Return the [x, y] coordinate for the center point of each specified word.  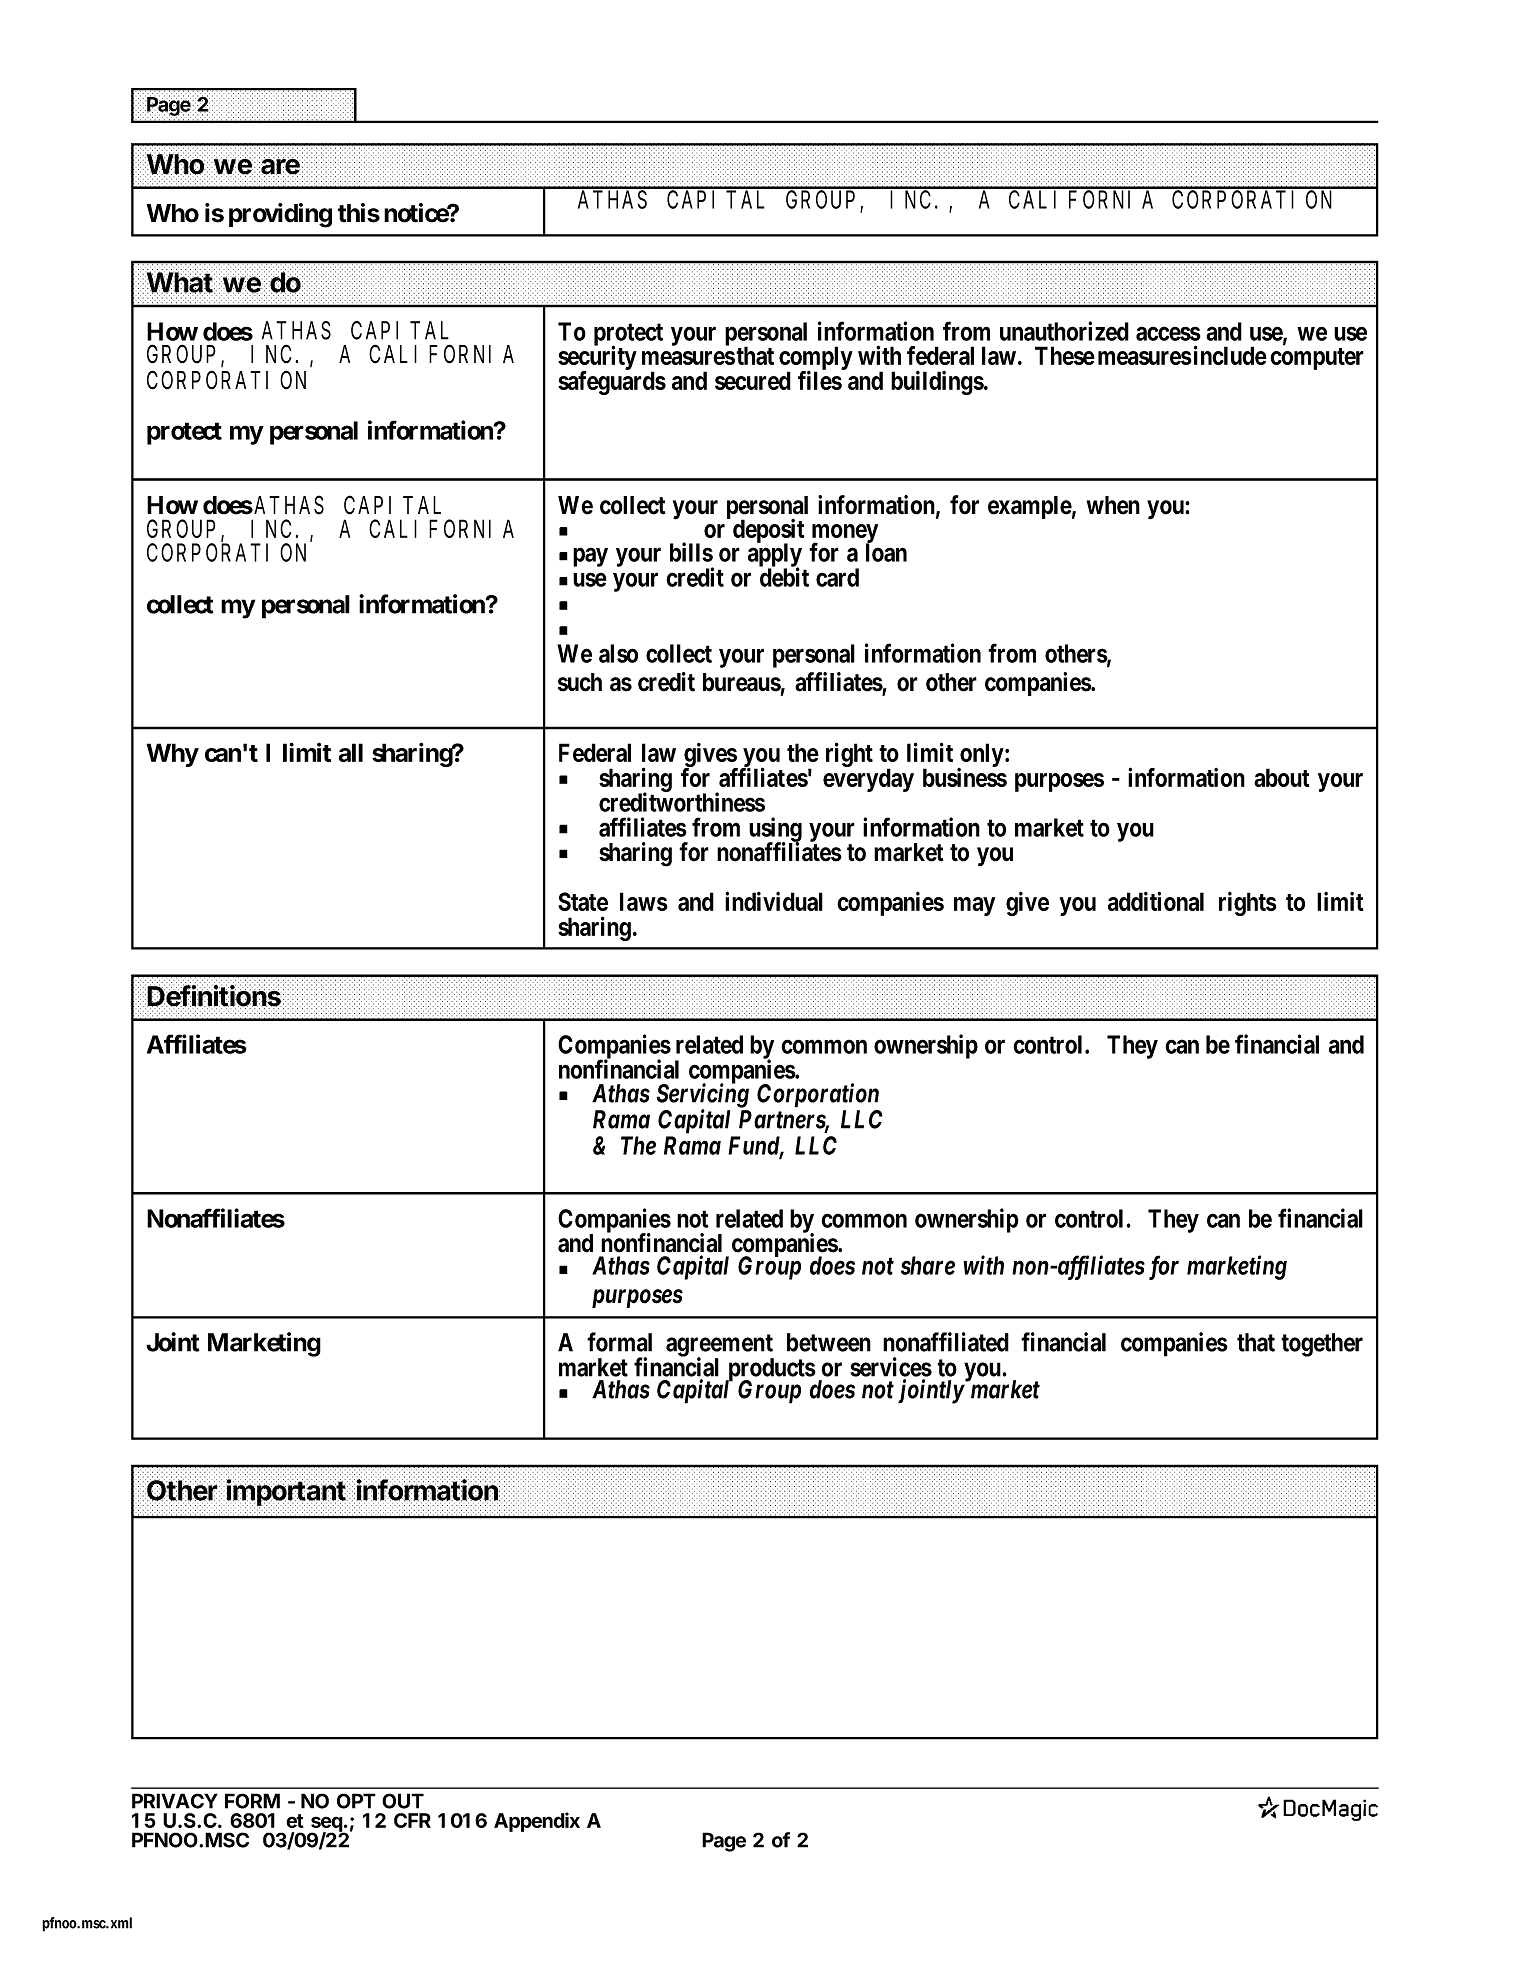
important [287, 1493]
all [351, 752]
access [1168, 333]
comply [816, 360]
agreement [720, 1347]
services [891, 1367]
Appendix [537, 1822]
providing [280, 215]
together [1322, 1345]
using [775, 831]
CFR [412, 1820]
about [1281, 777]
